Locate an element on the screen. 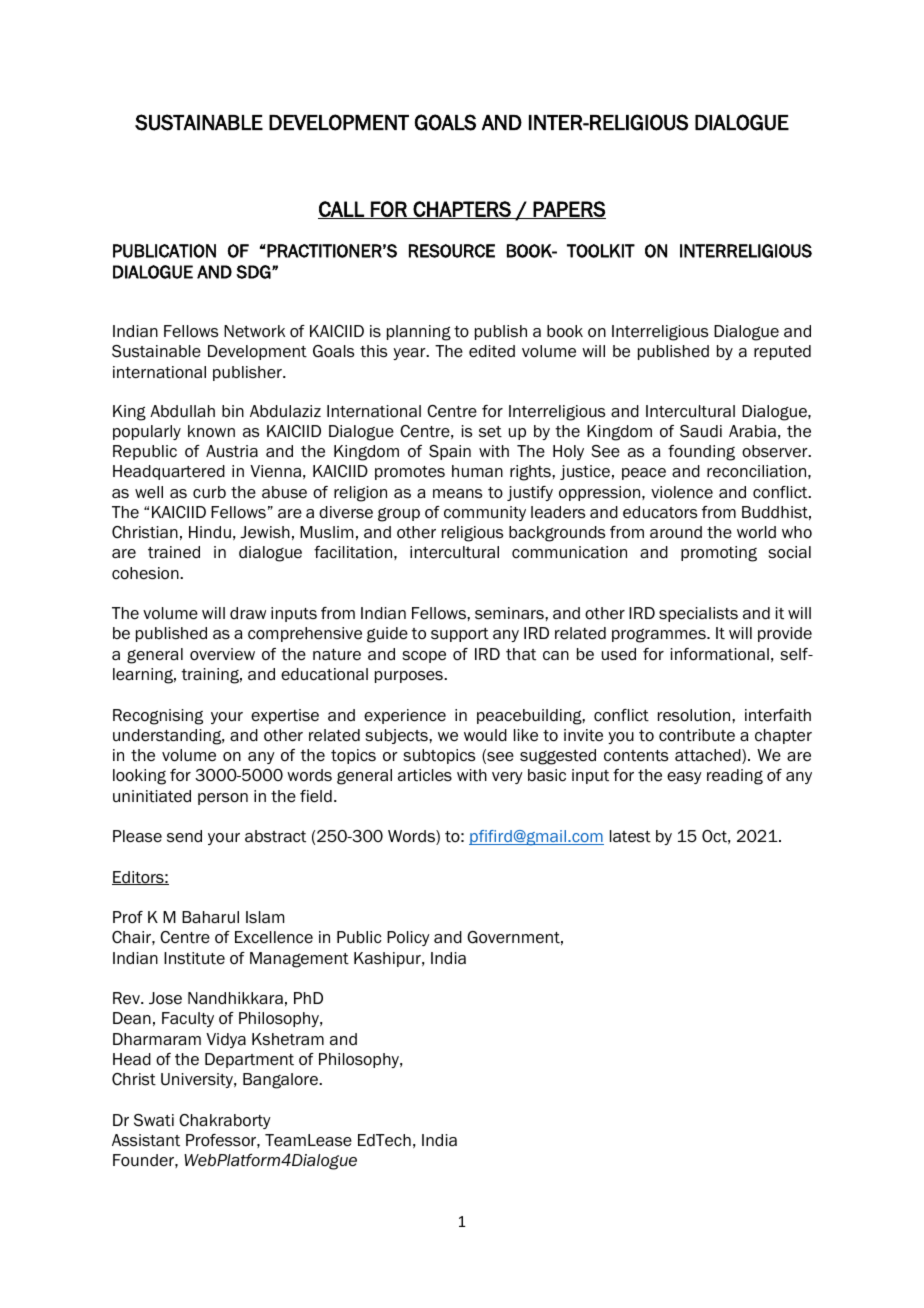 This screenshot has height=1308, width=924. RESOURCE is located at coordinates (452, 251).
